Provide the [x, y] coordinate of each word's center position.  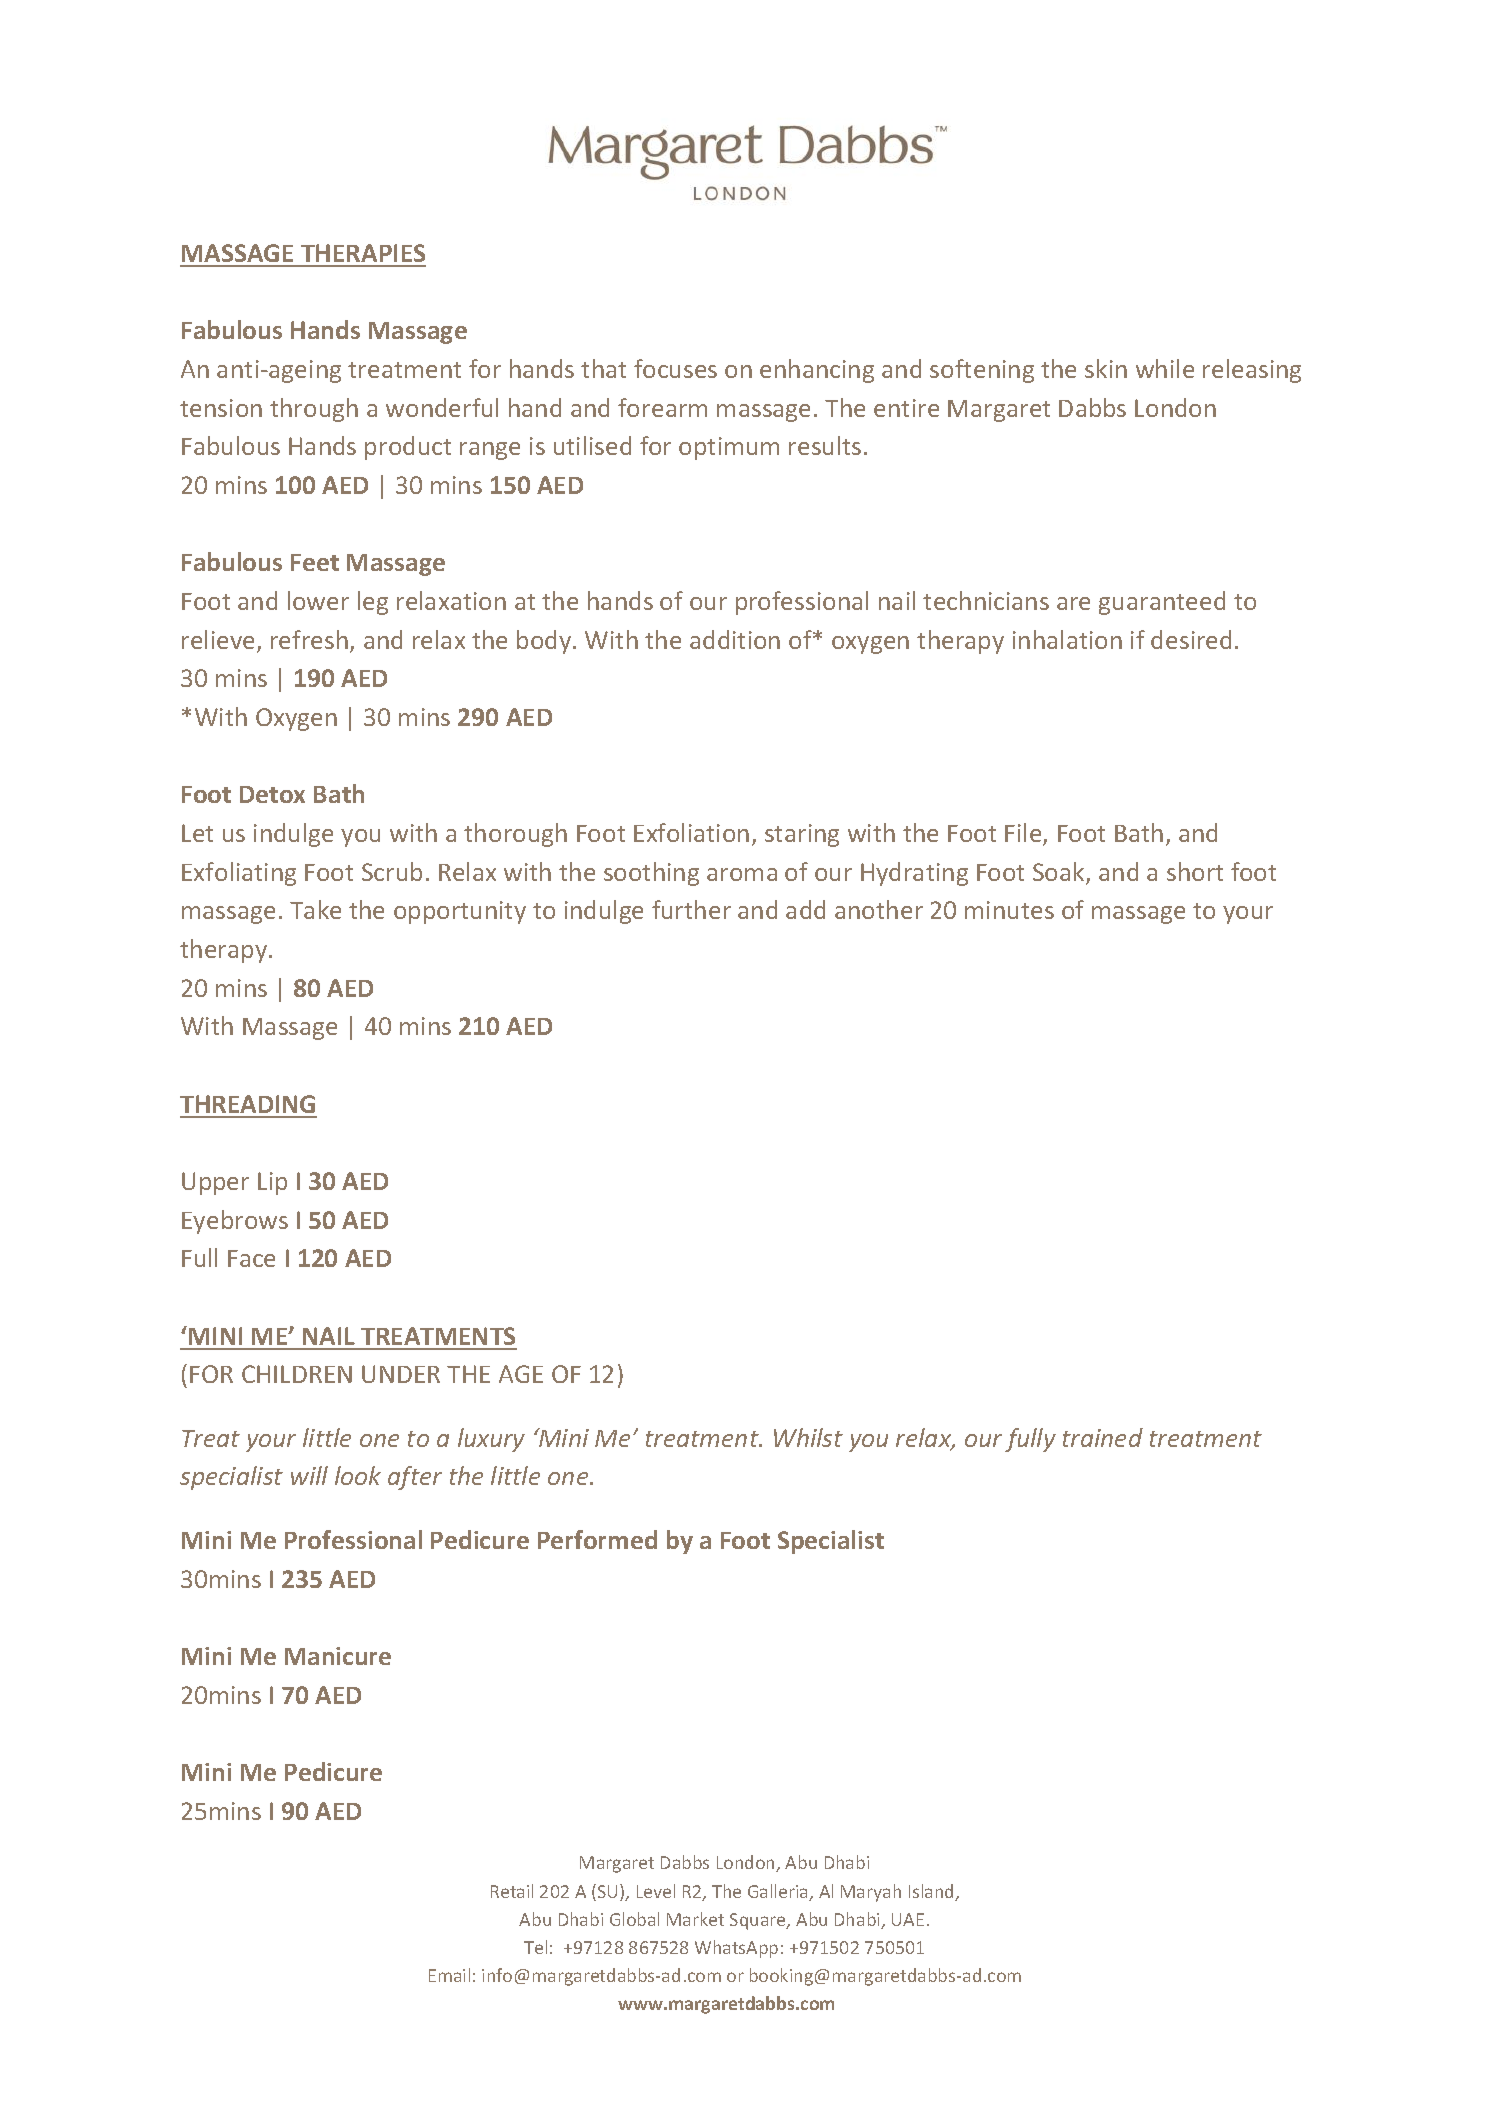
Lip [272, 1183]
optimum [729, 448]
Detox [272, 794]
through [314, 410]
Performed [597, 1539]
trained [1103, 1437]
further [691, 909]
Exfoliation [691, 832]
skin [1106, 368]
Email [449, 1975]
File [1024, 834]
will [309, 1475]
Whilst [808, 1437]
